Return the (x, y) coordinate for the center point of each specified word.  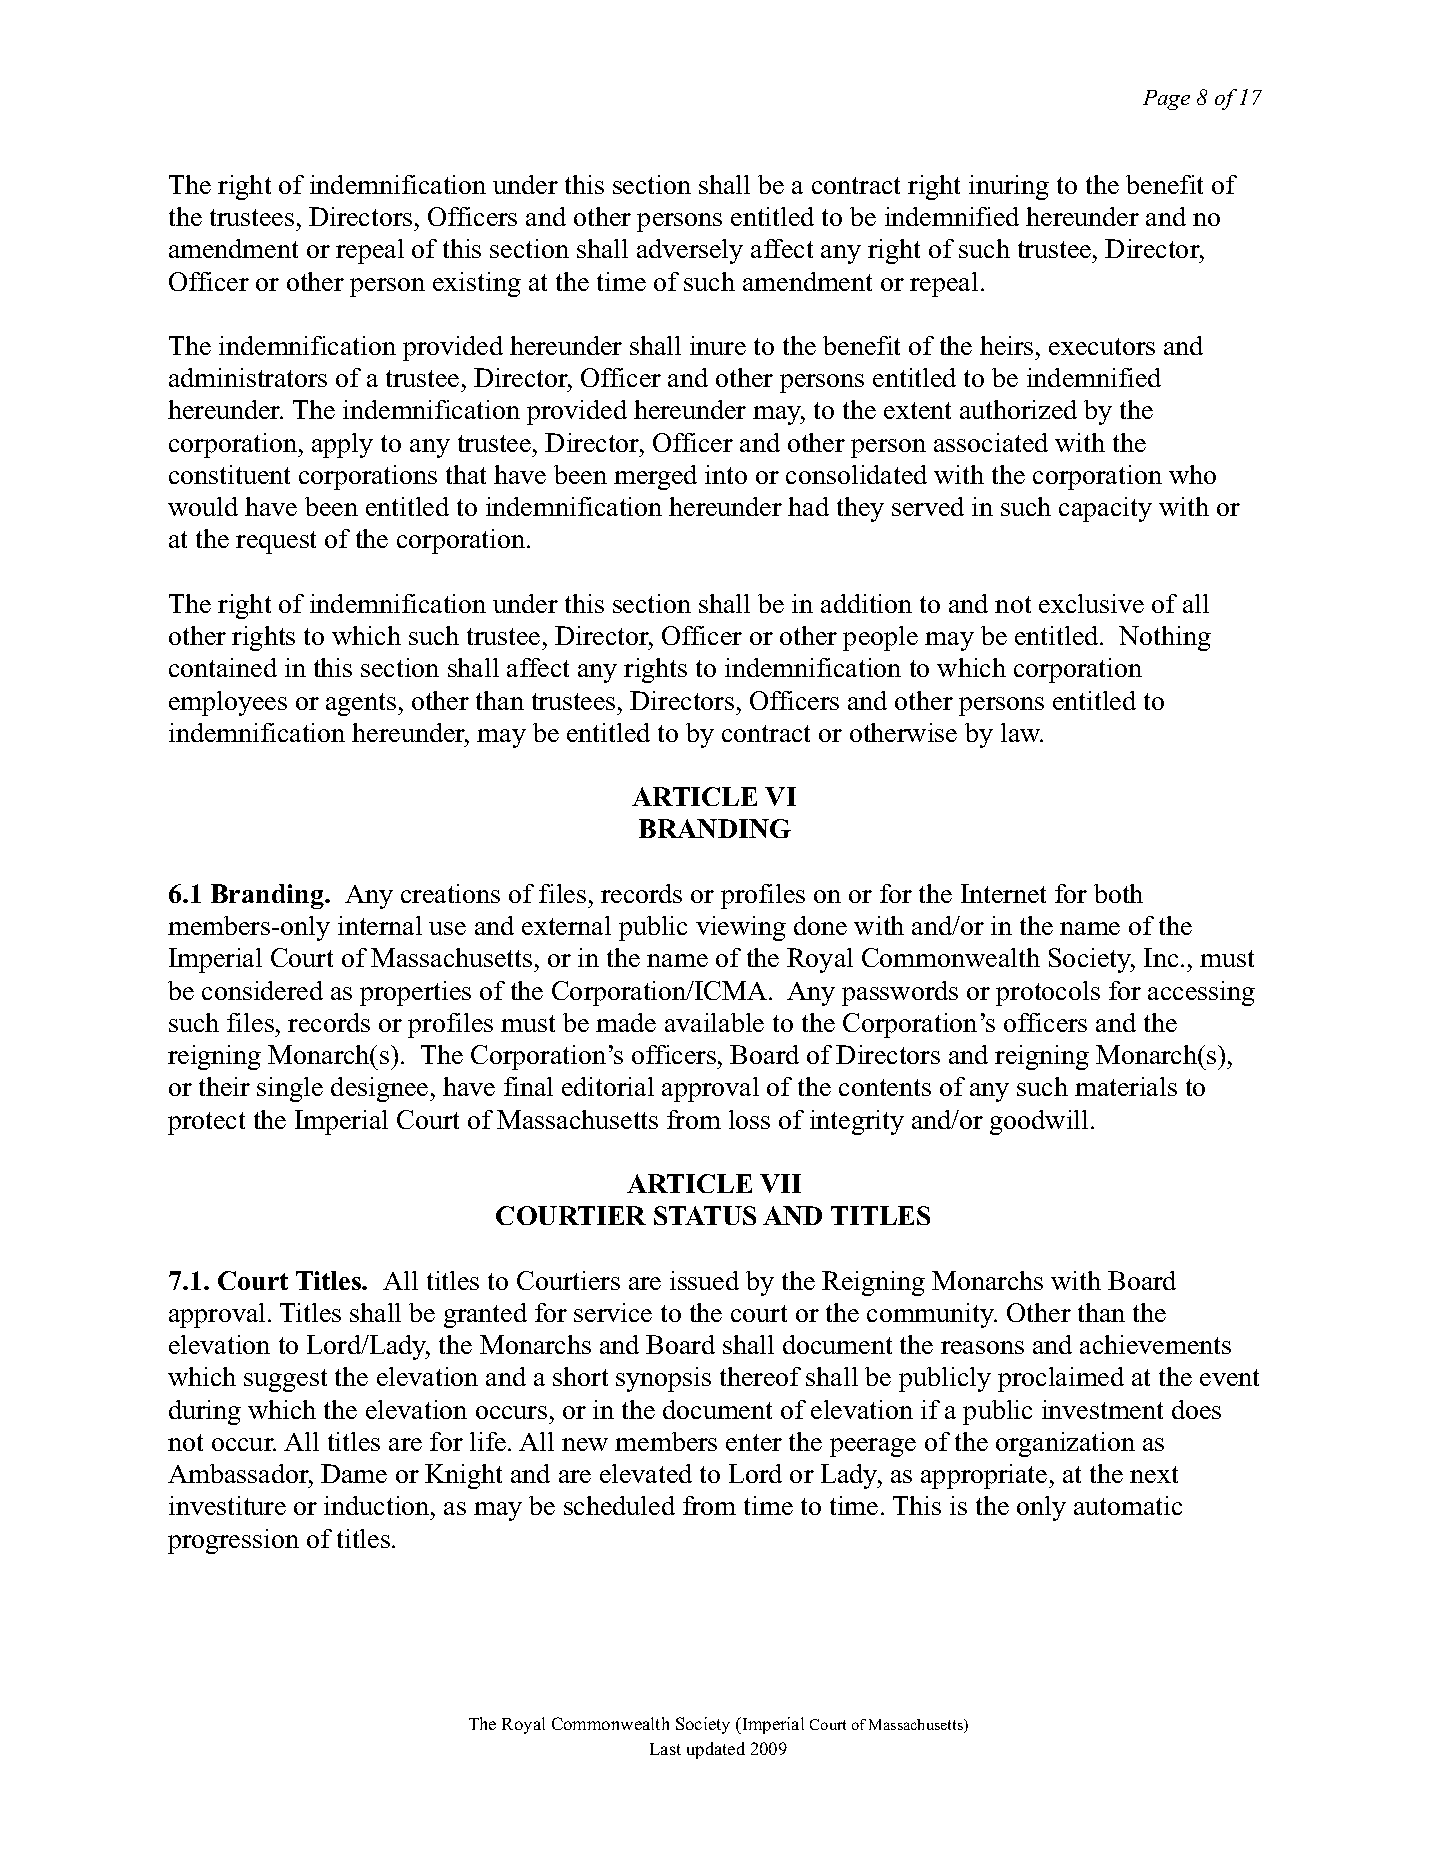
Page (1166, 100)
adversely (690, 251)
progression (233, 1541)
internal (380, 925)
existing (477, 284)
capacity (1105, 509)
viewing (741, 928)
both (1118, 893)
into (726, 474)
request (276, 542)
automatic (1128, 1505)
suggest (285, 1380)
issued (704, 1280)
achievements (1155, 1344)
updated (716, 1750)
